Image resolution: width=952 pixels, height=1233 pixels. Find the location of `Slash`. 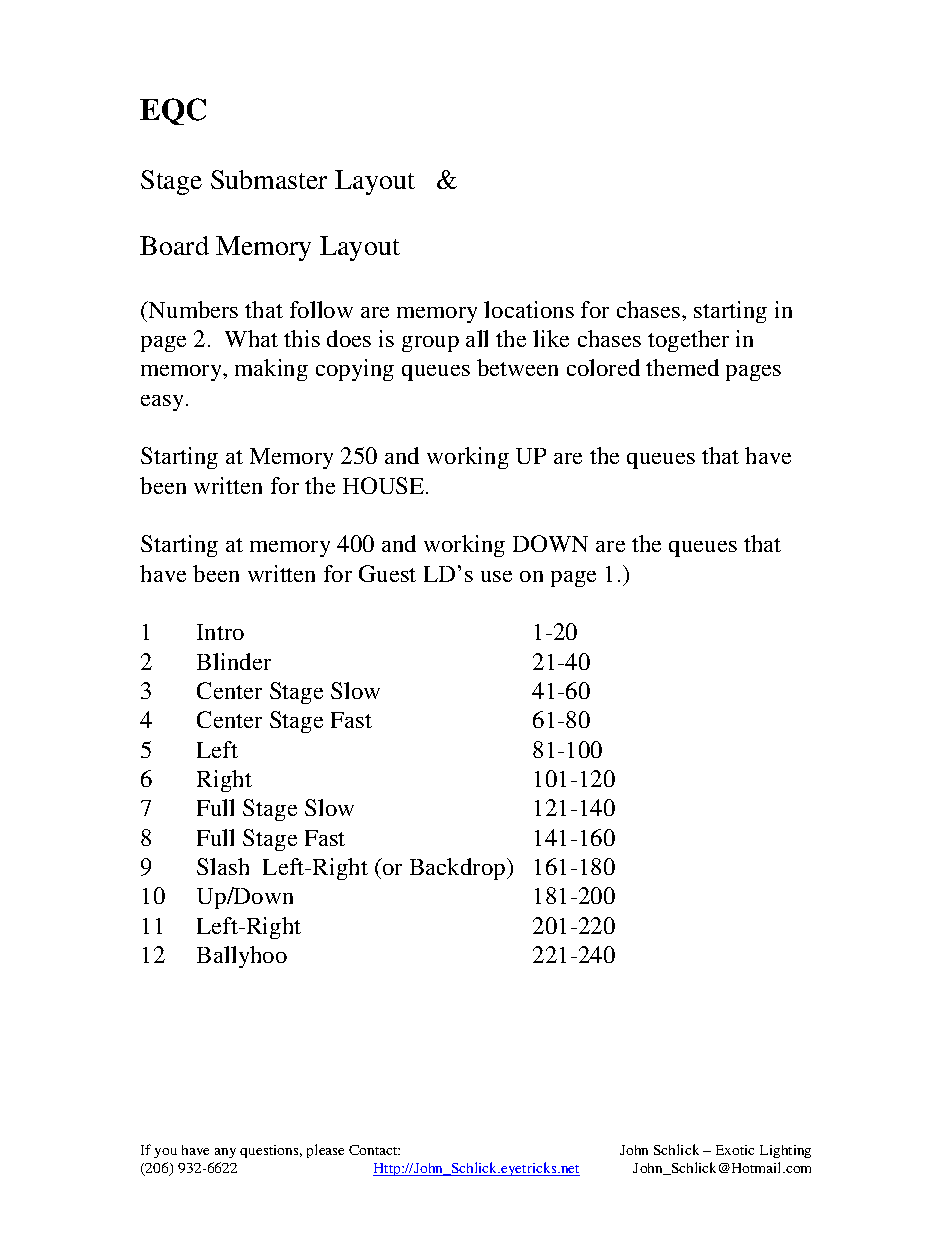

Slash is located at coordinates (223, 866).
